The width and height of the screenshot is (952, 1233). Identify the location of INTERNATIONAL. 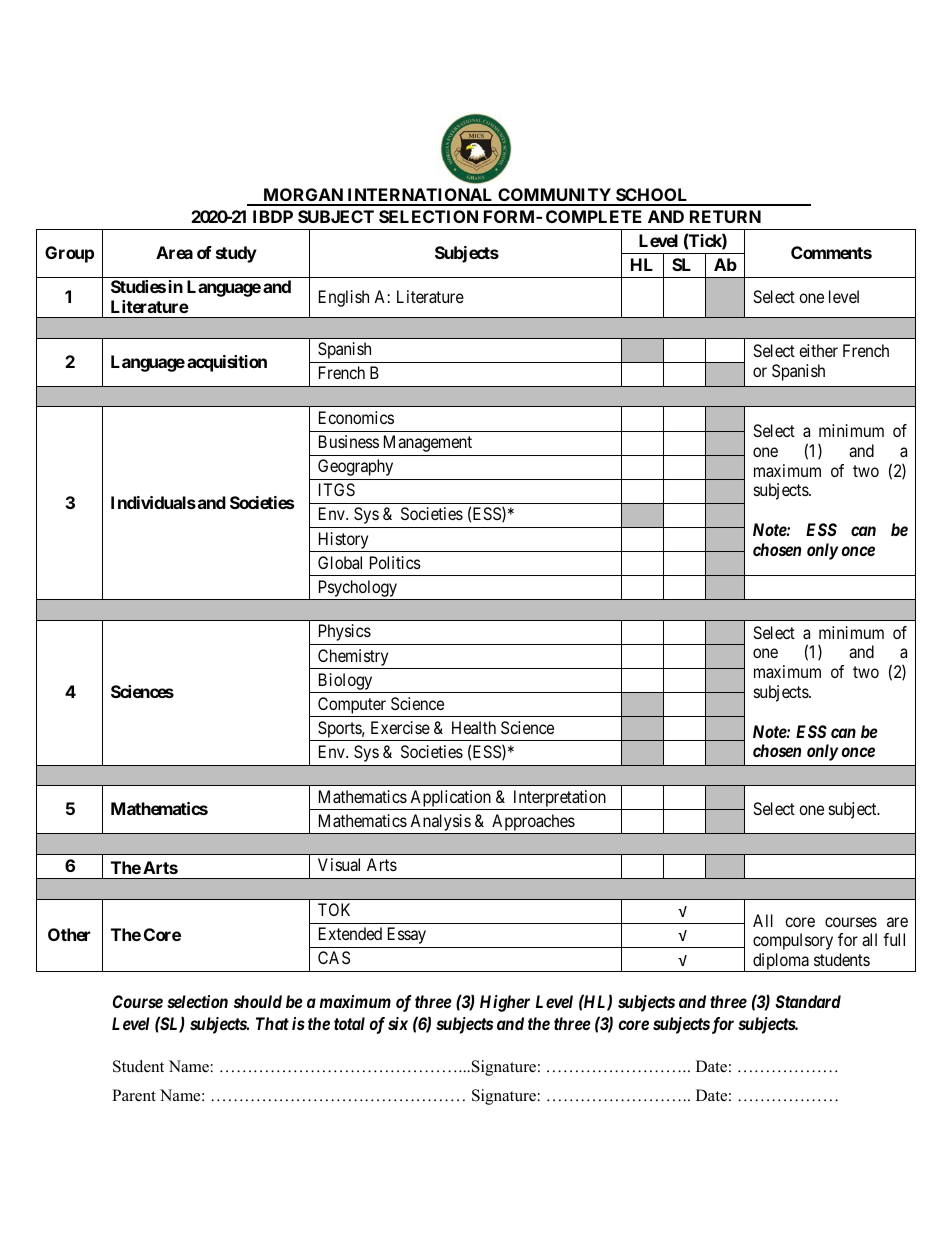
(420, 196).
